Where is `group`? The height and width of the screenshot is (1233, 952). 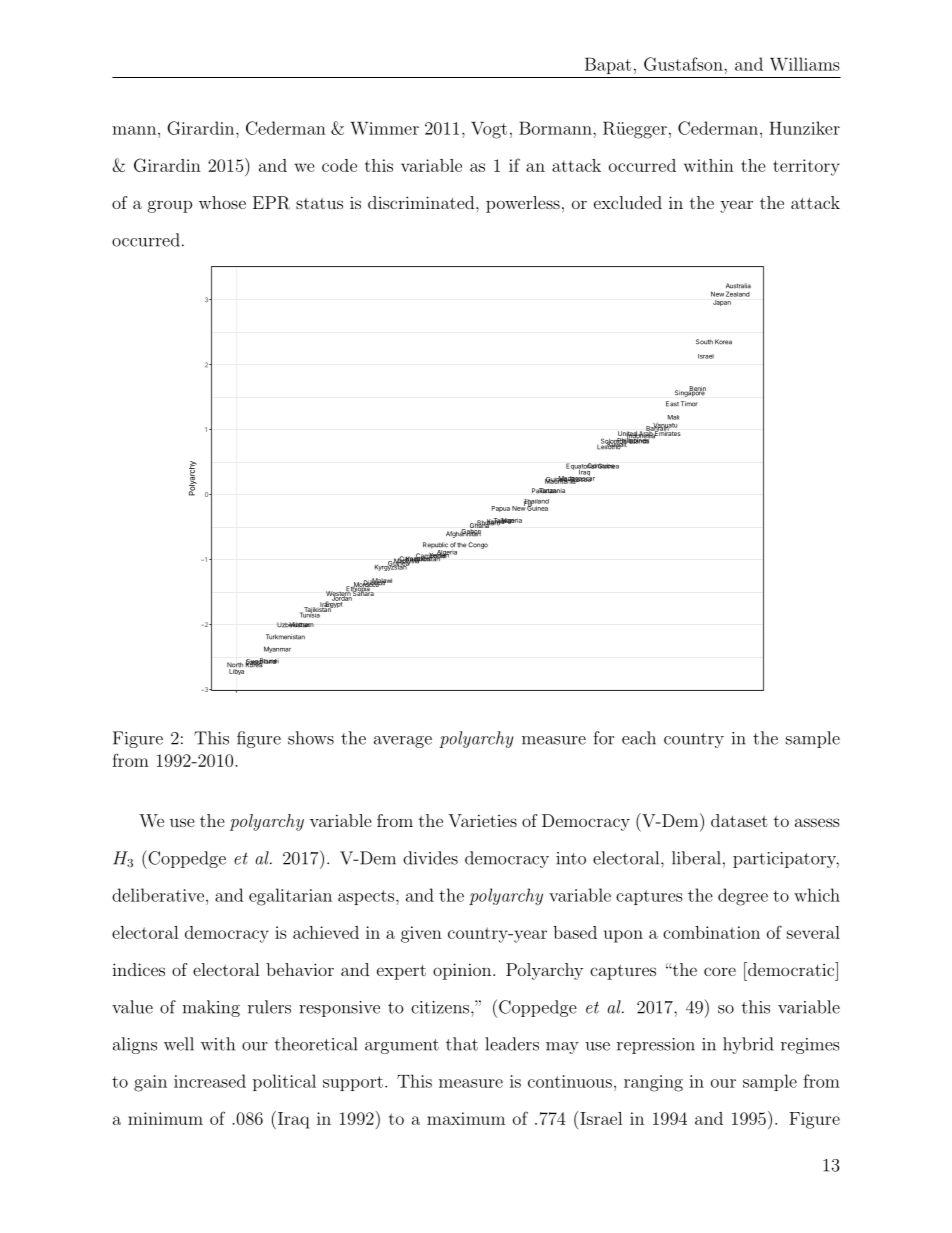 group is located at coordinates (170, 206).
